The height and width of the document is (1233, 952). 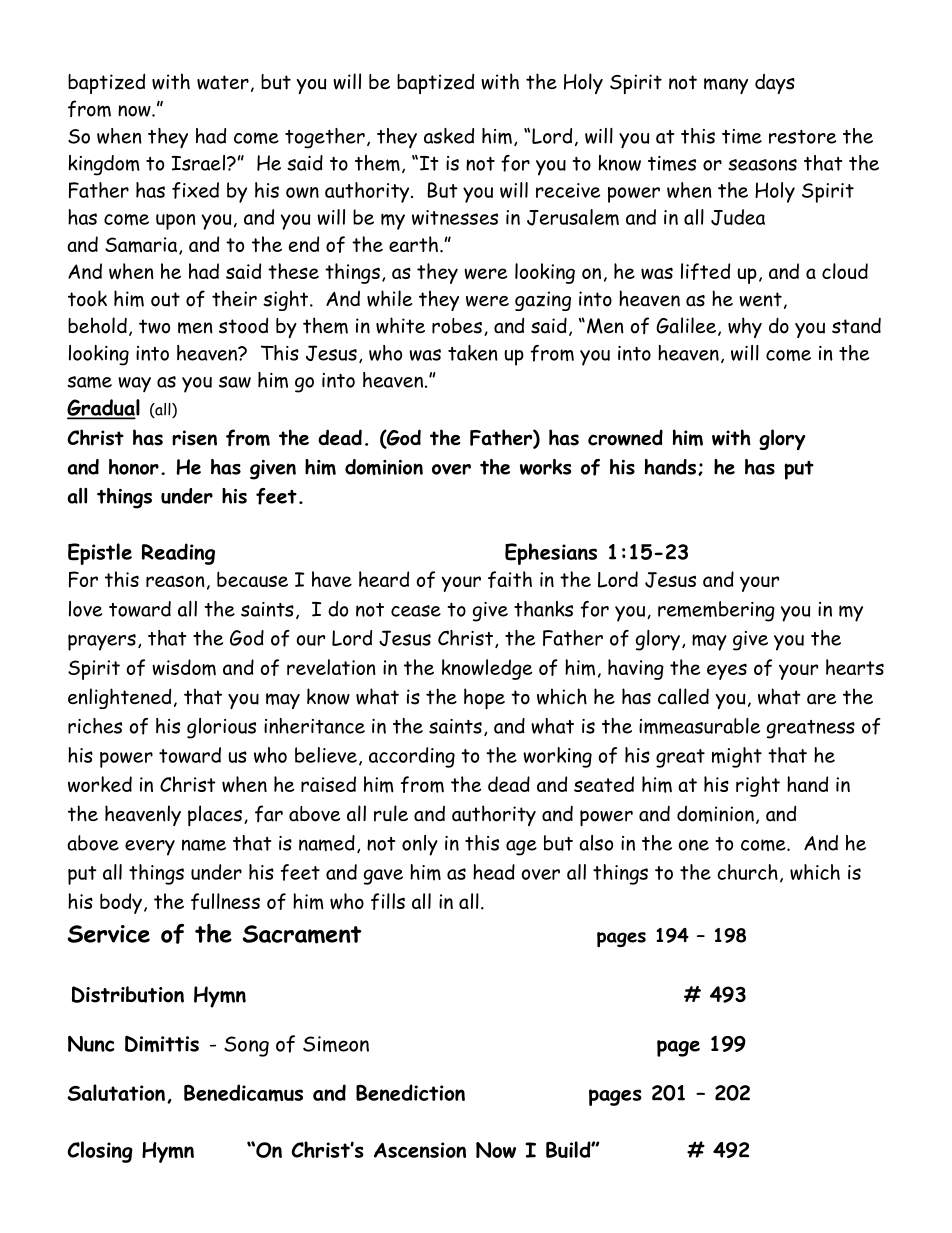 What do you see at coordinates (175, 581) in the document?
I see `reason` at bounding box center [175, 581].
